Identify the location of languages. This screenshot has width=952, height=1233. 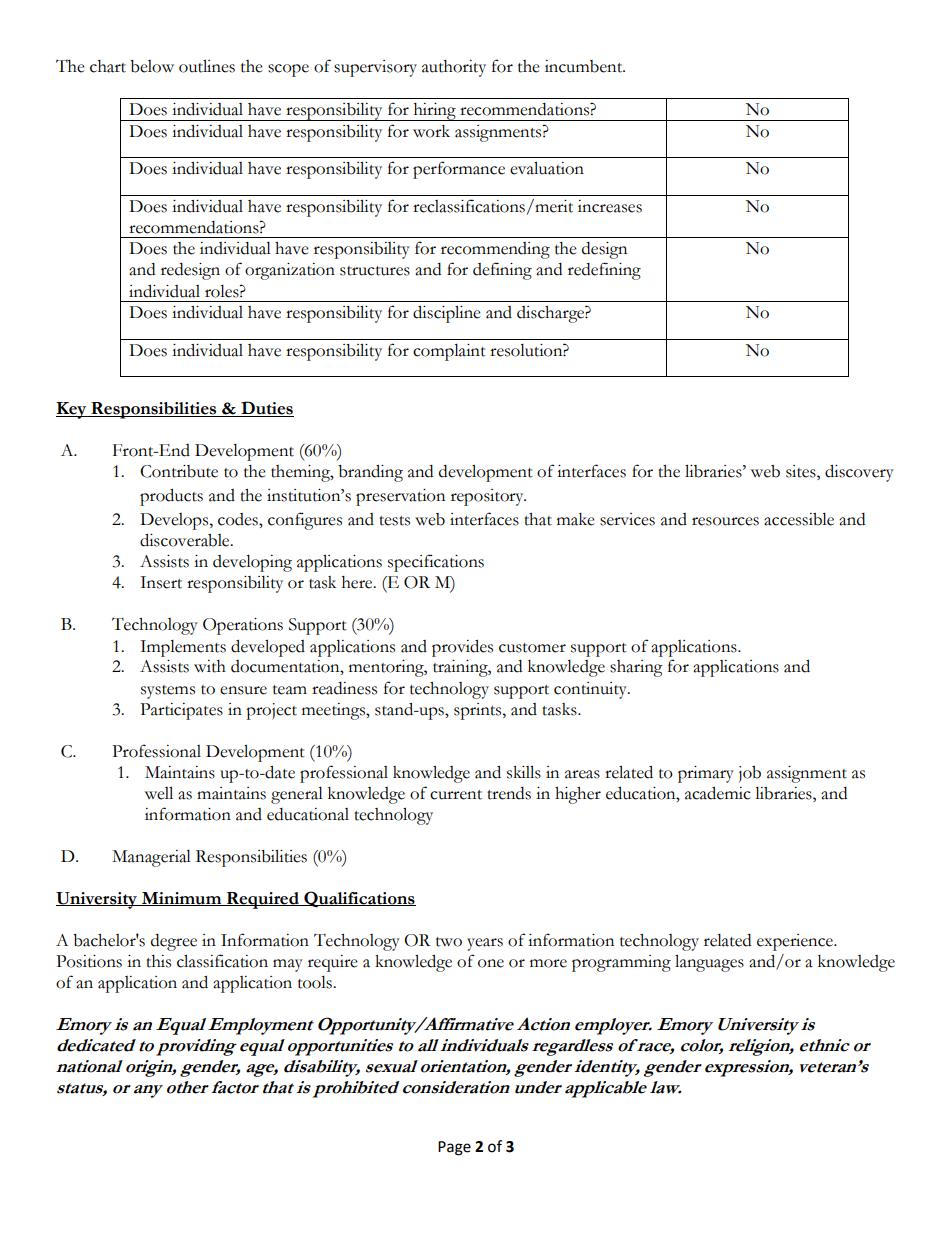
(709, 963).
